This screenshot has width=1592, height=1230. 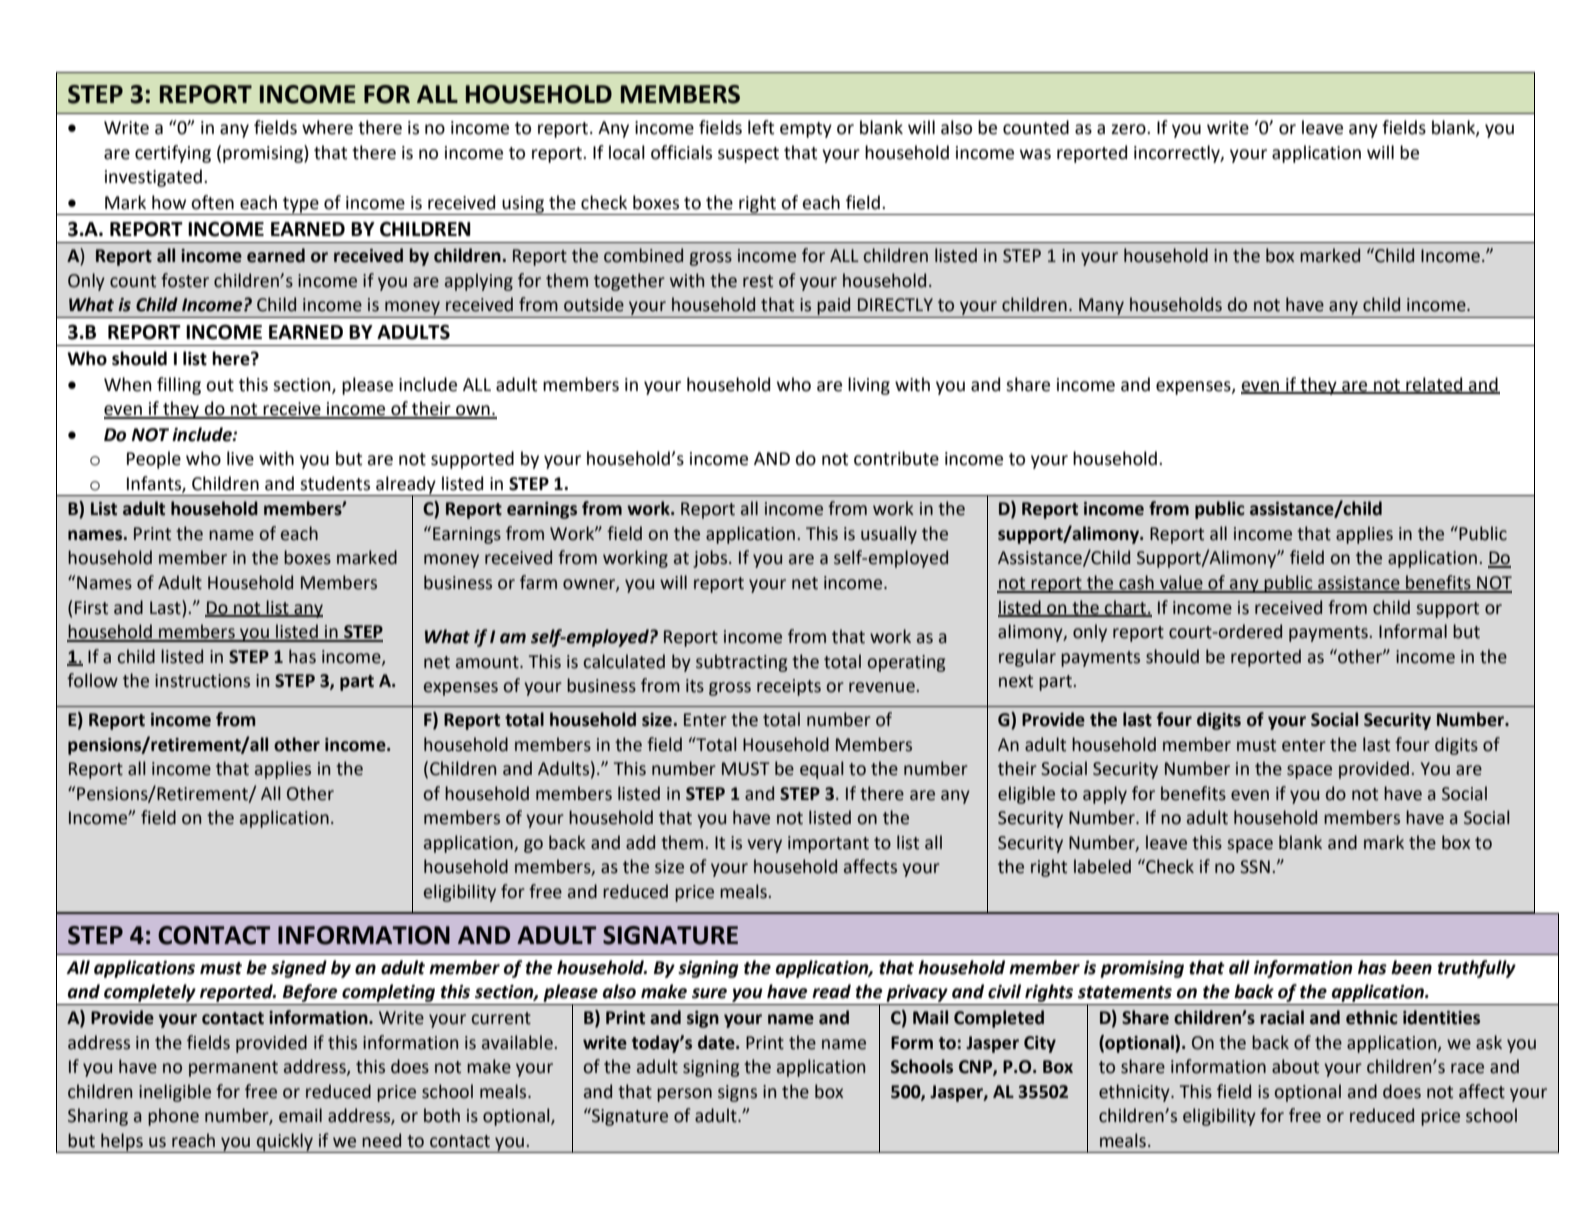 What do you see at coordinates (1129, 129) in the screenshot?
I see `zero` at bounding box center [1129, 129].
